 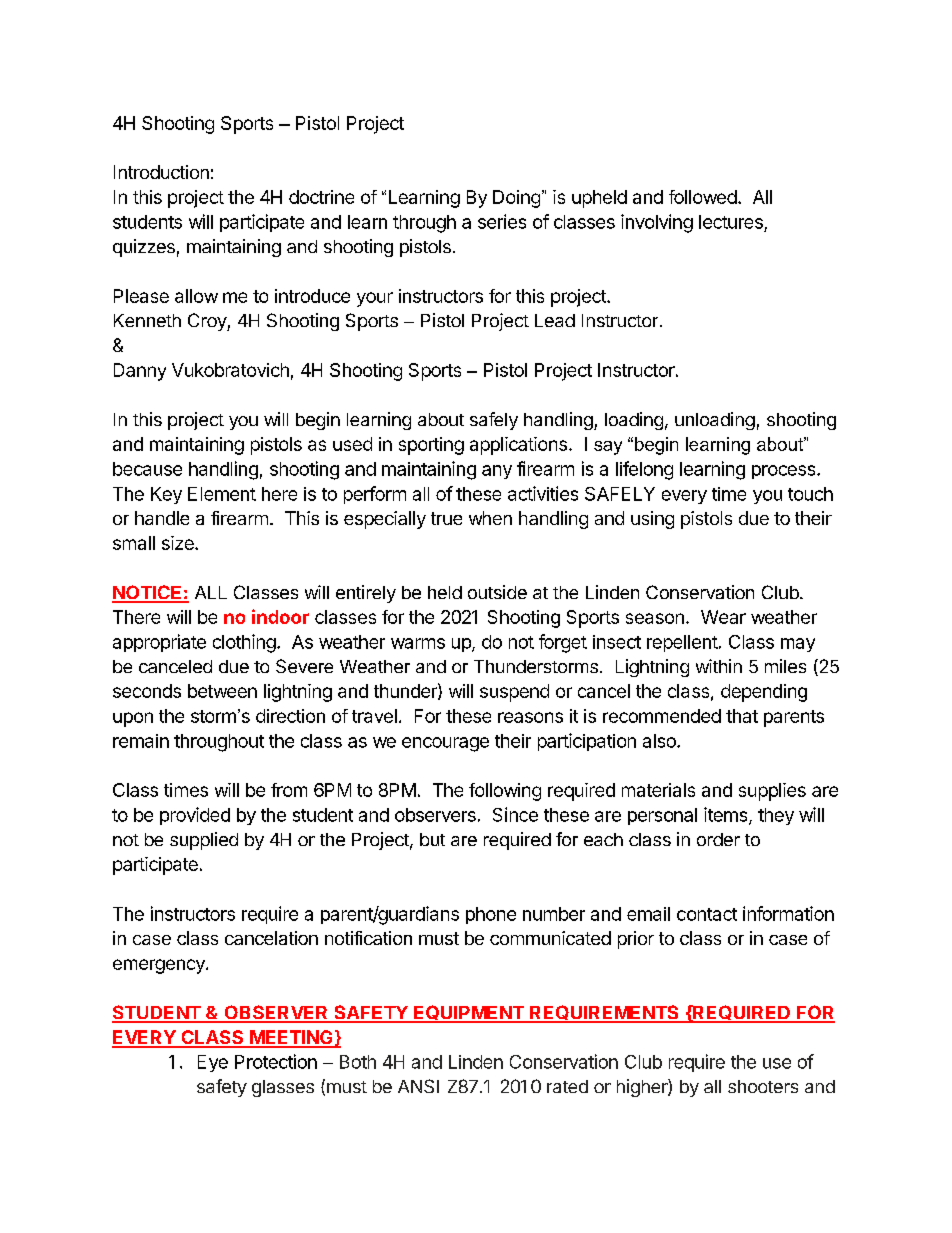 What do you see at coordinates (555, 320) in the image?
I see `Lead` at bounding box center [555, 320].
